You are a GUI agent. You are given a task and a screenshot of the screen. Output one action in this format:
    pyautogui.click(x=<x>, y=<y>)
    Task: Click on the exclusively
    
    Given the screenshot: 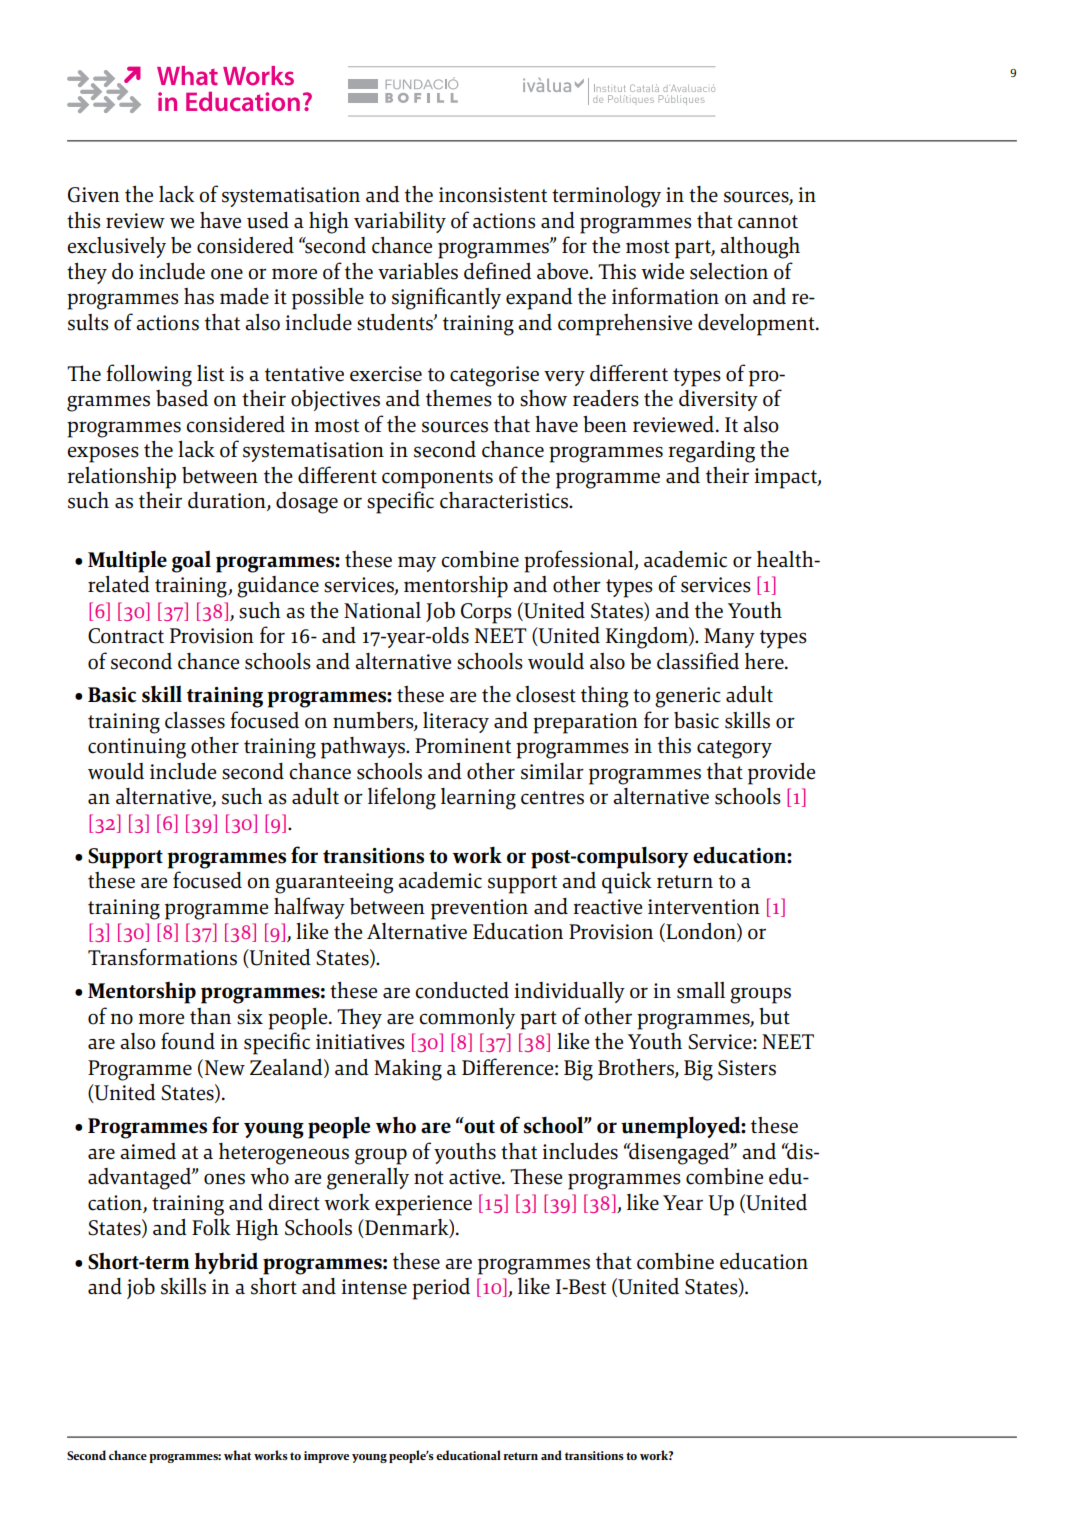 What is the action you would take?
    pyautogui.click(x=116, y=247)
